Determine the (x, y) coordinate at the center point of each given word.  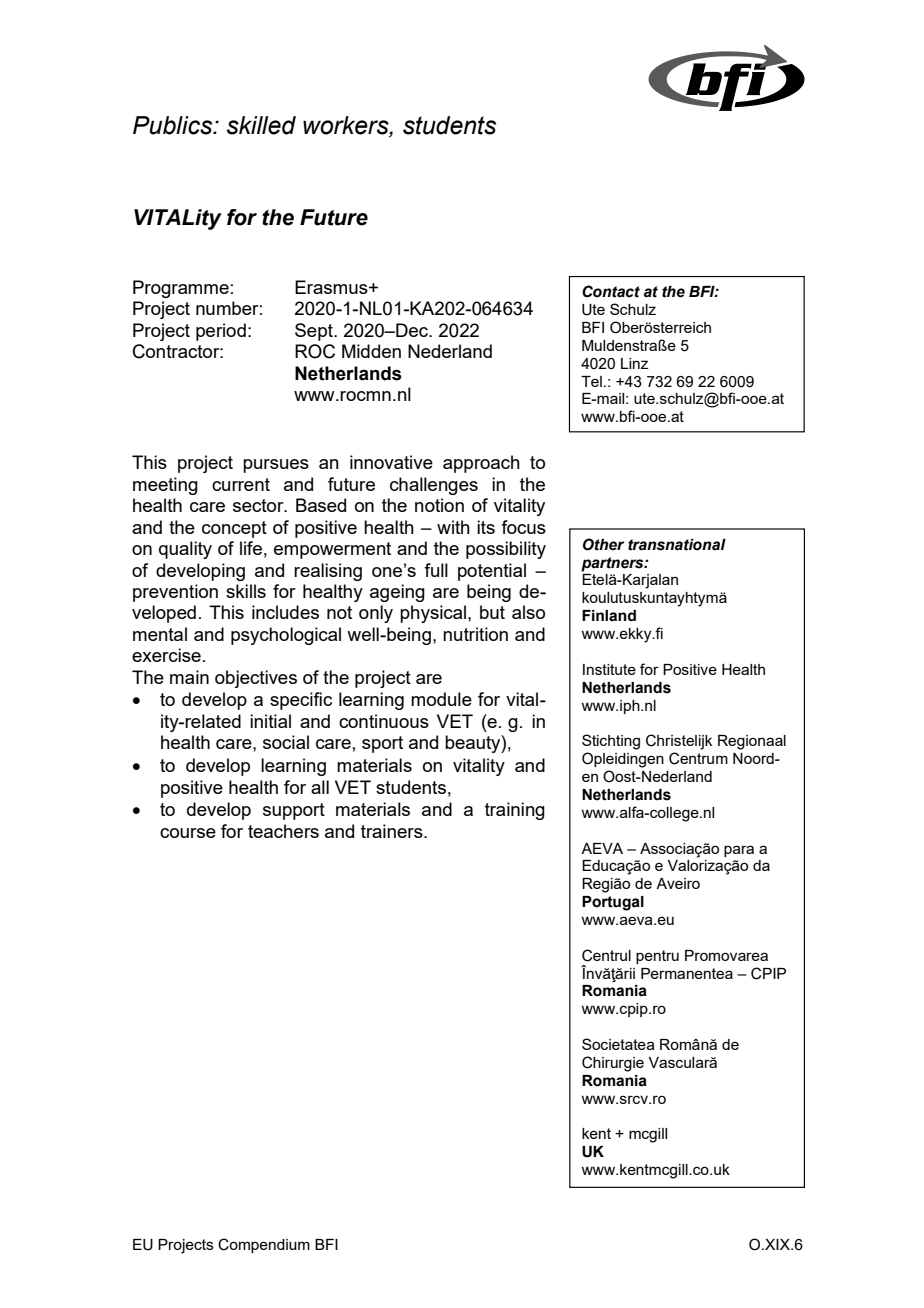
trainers (393, 831)
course (188, 833)
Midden (371, 351)
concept (234, 529)
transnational (677, 545)
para (739, 851)
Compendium (264, 1245)
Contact (611, 291)
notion (439, 505)
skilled (261, 125)
